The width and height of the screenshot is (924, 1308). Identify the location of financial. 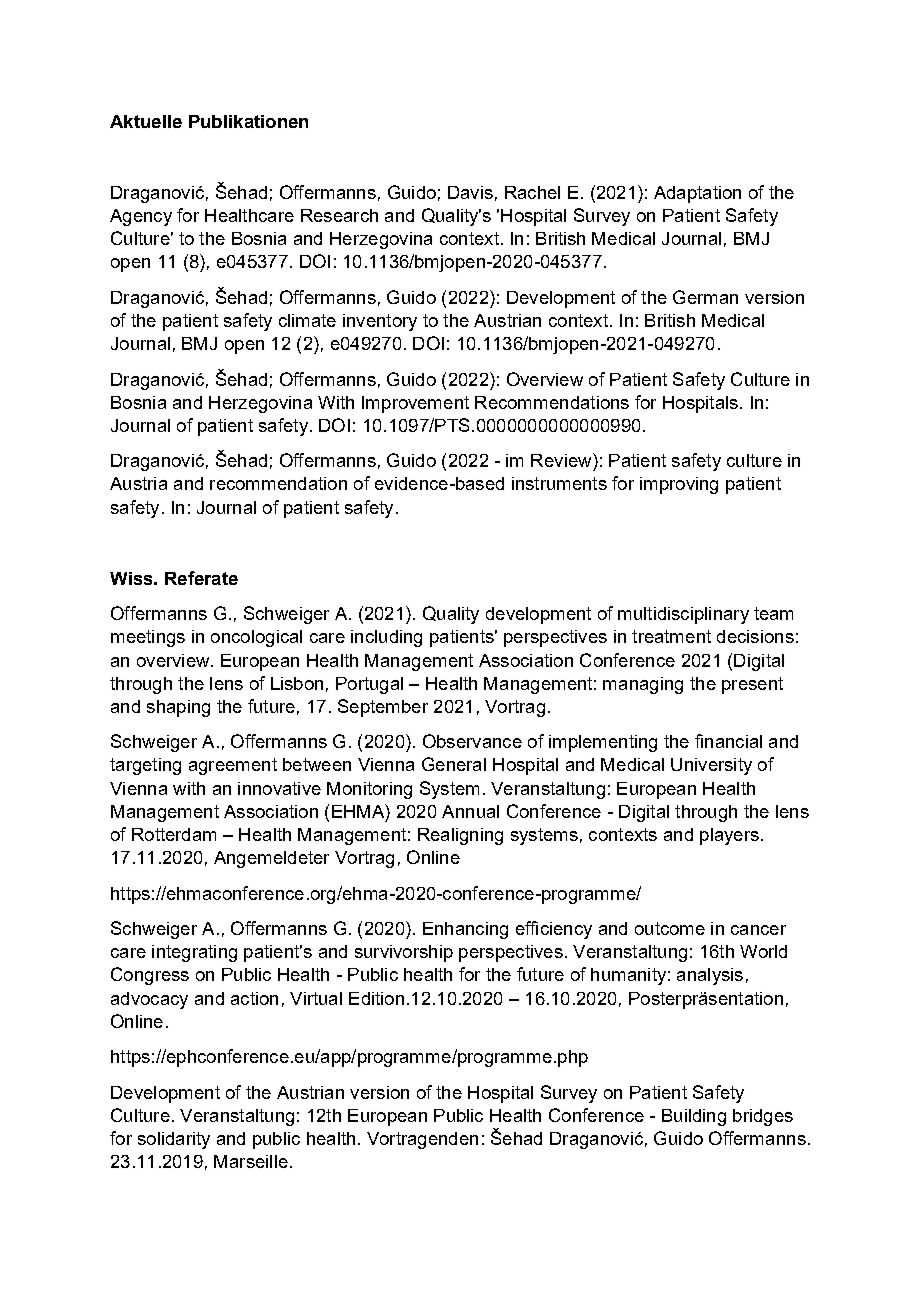
(728, 741).
